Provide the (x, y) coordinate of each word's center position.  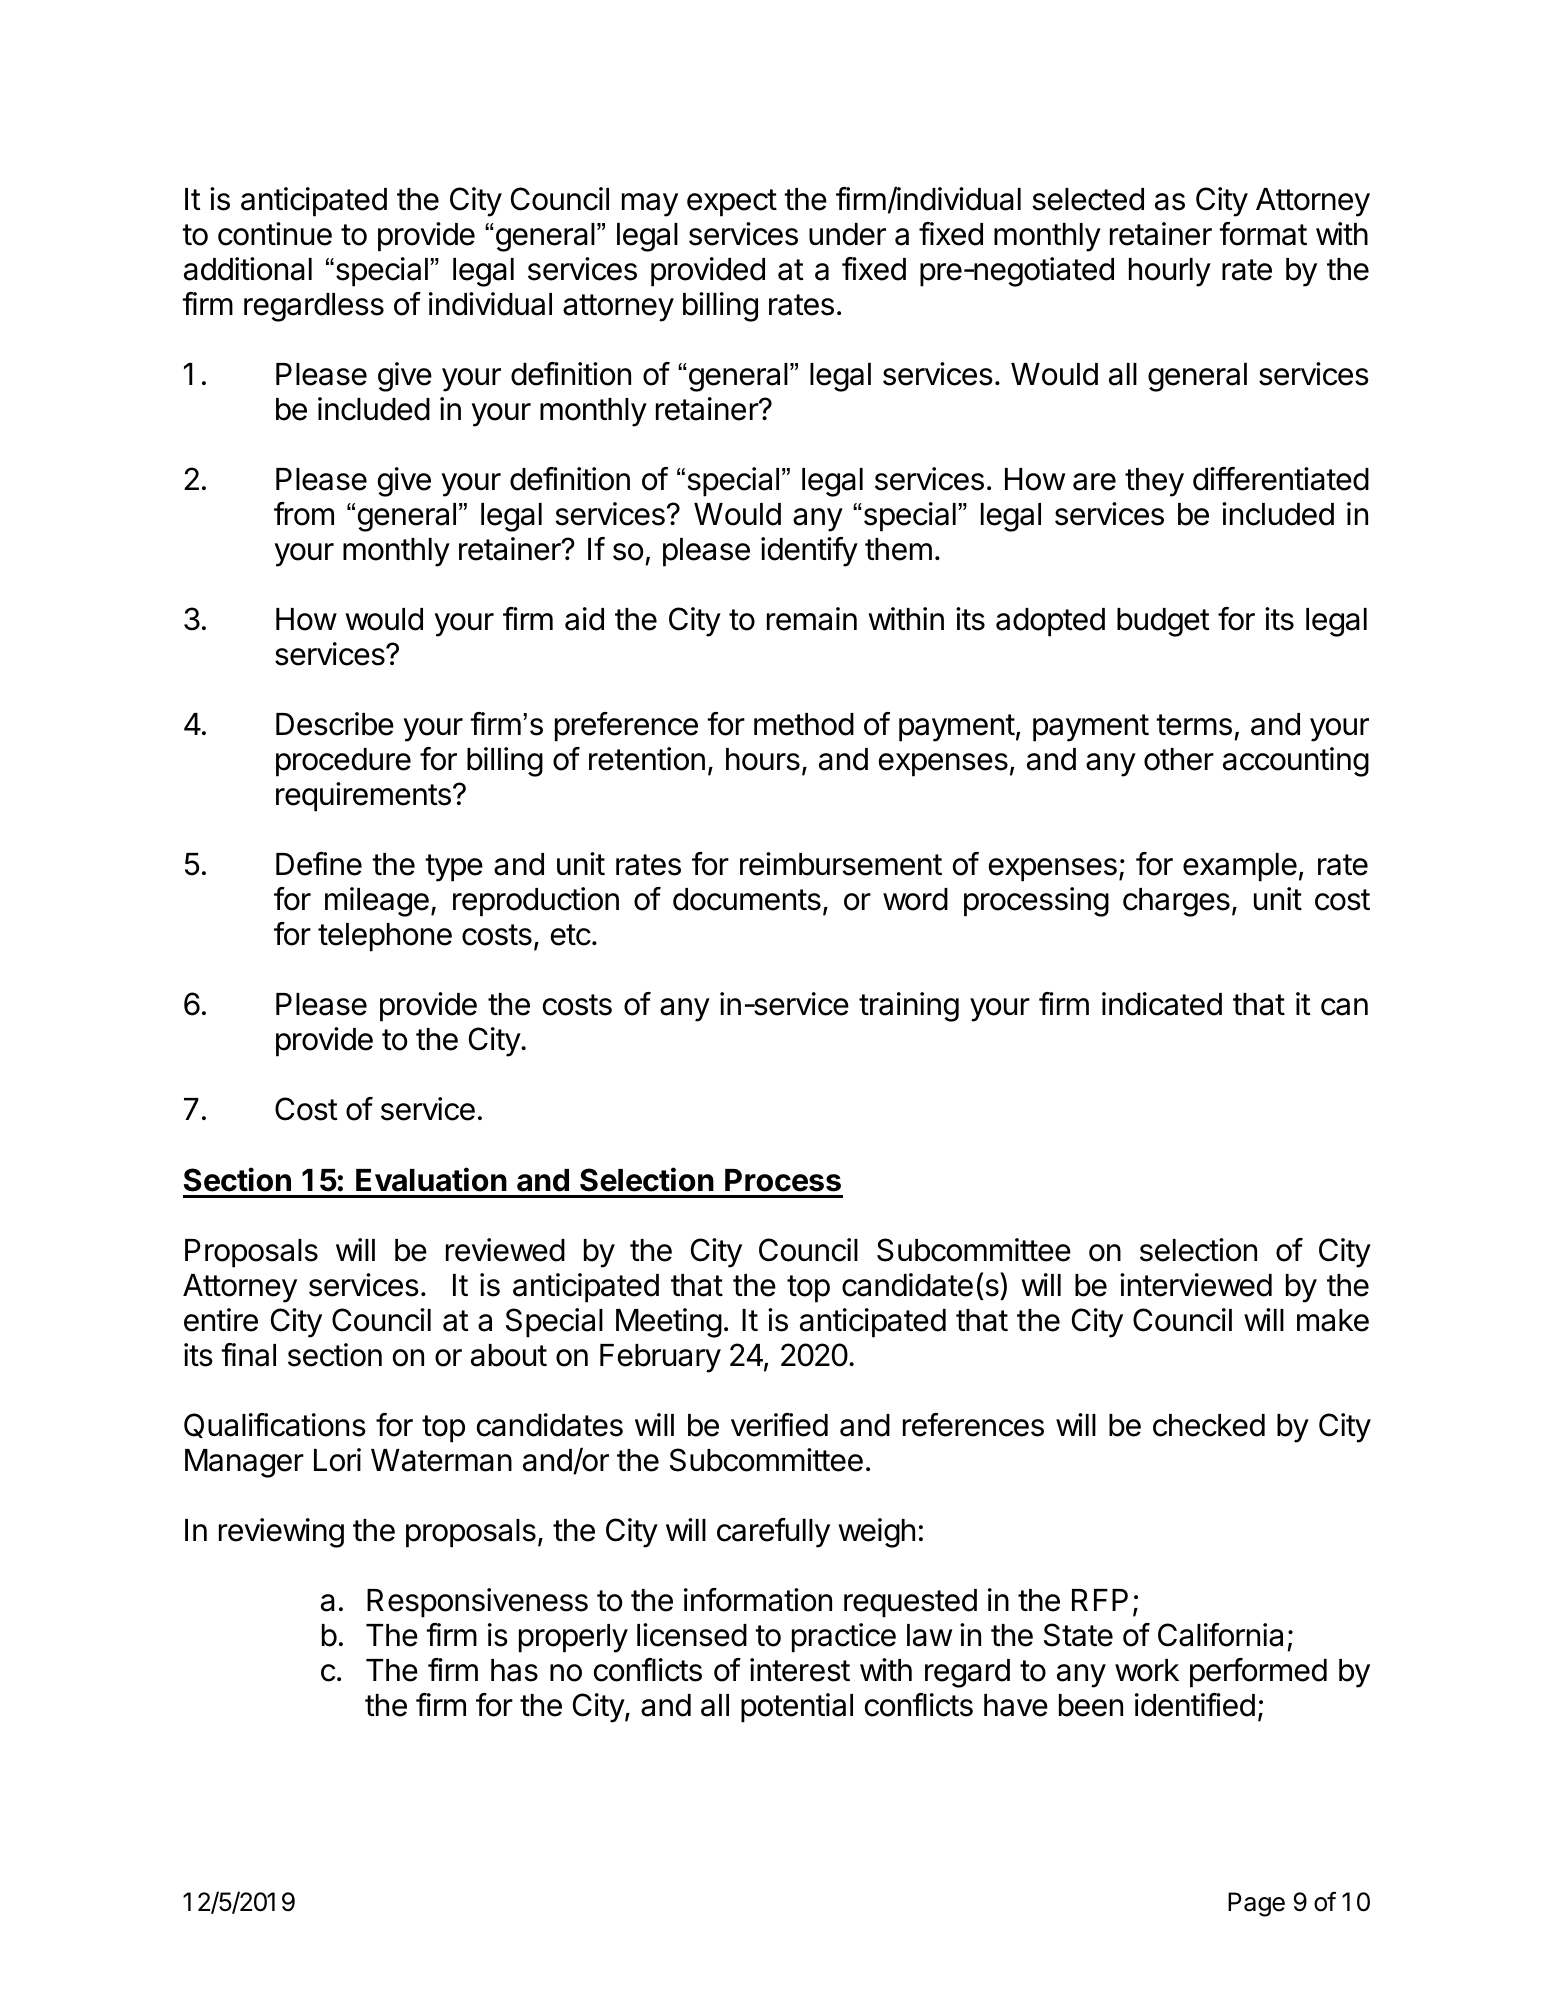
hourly (1170, 272)
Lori (337, 1460)
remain (812, 619)
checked (1209, 1425)
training (909, 1007)
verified (779, 1425)
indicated (1162, 1004)
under (847, 234)
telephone (385, 937)
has (514, 1670)
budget (1163, 622)
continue (275, 234)
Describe (335, 724)
